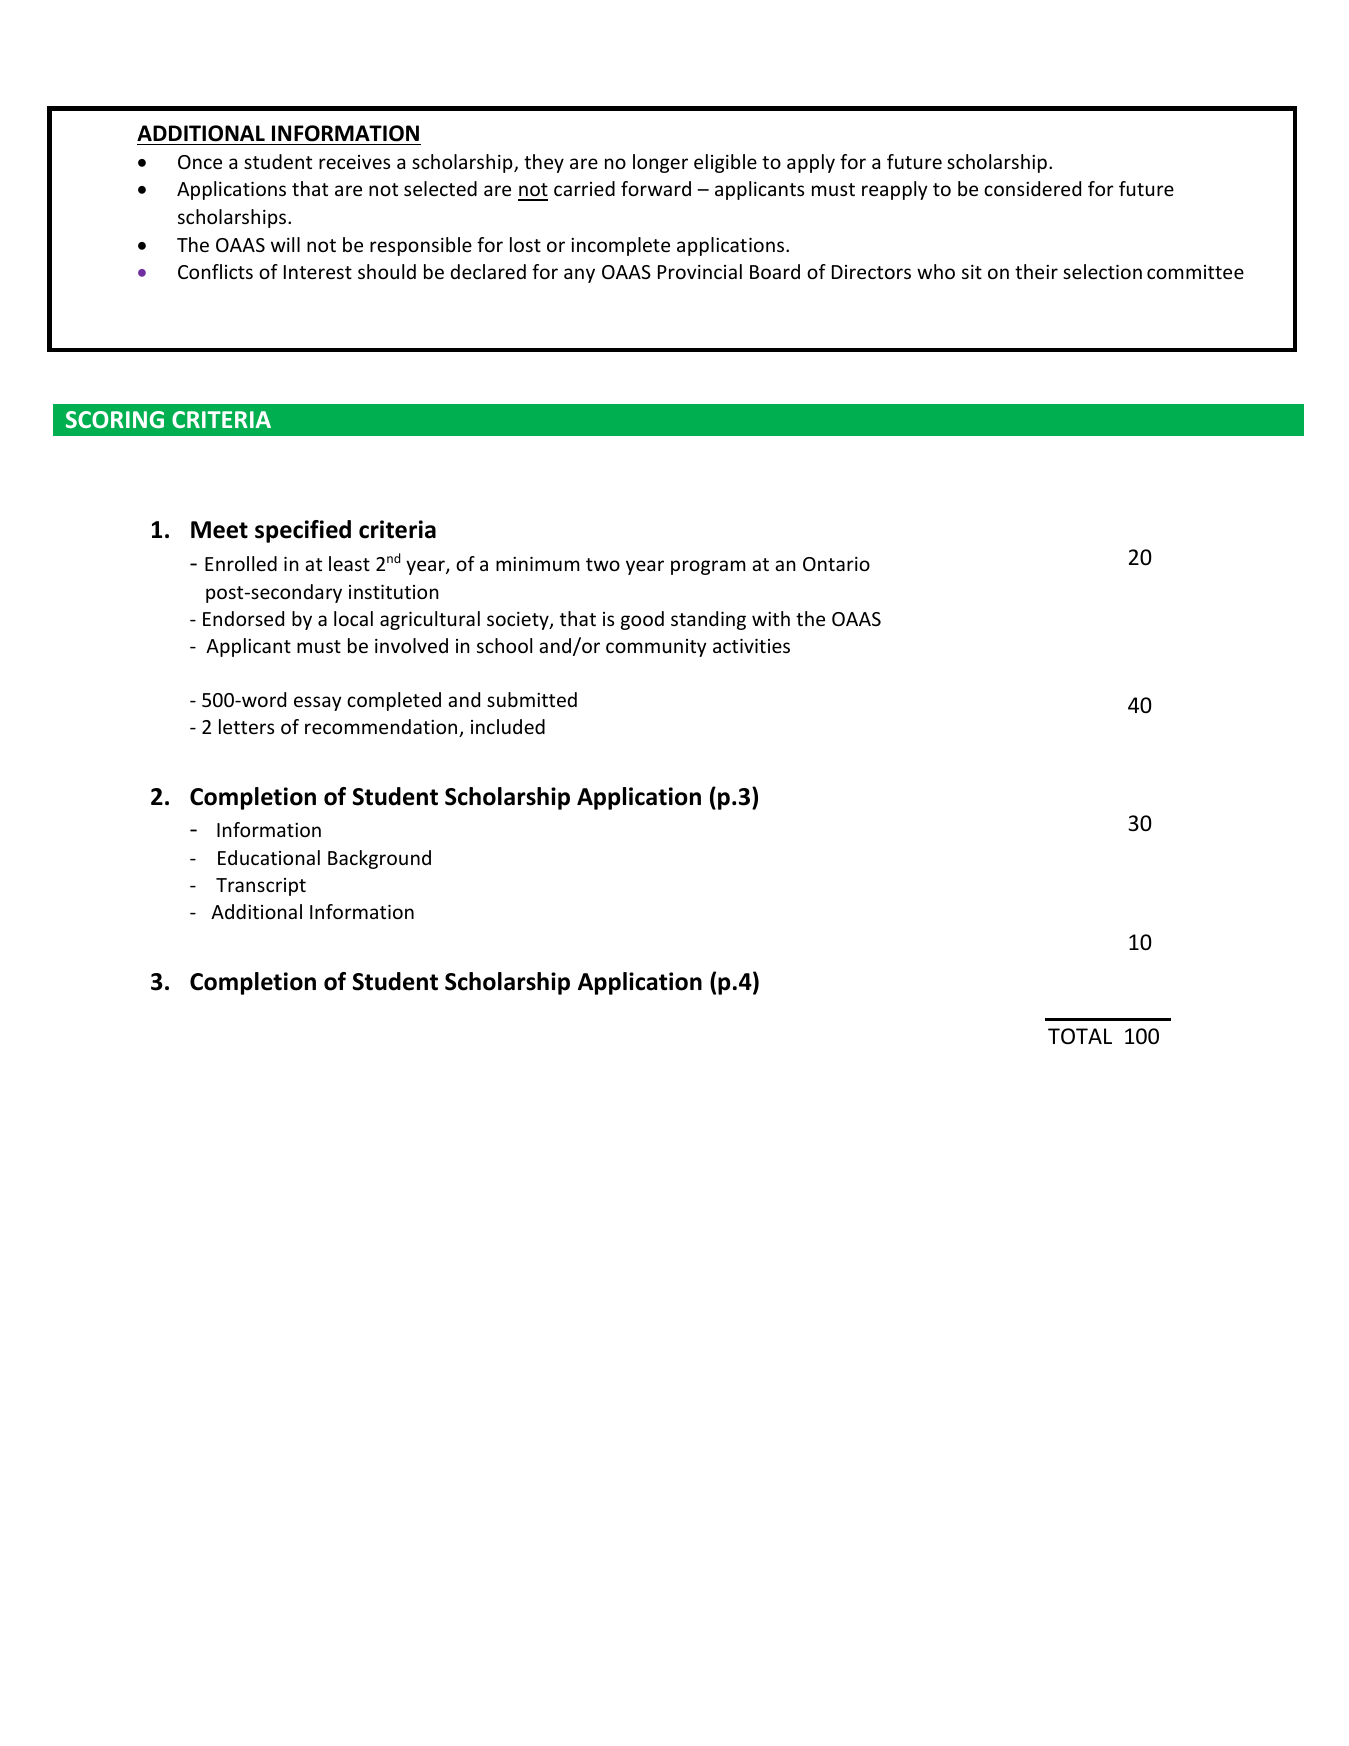 The width and height of the screenshot is (1349, 1746). Describe the element at coordinates (215, 271) in the screenshot. I see `Conflicts` at that location.
